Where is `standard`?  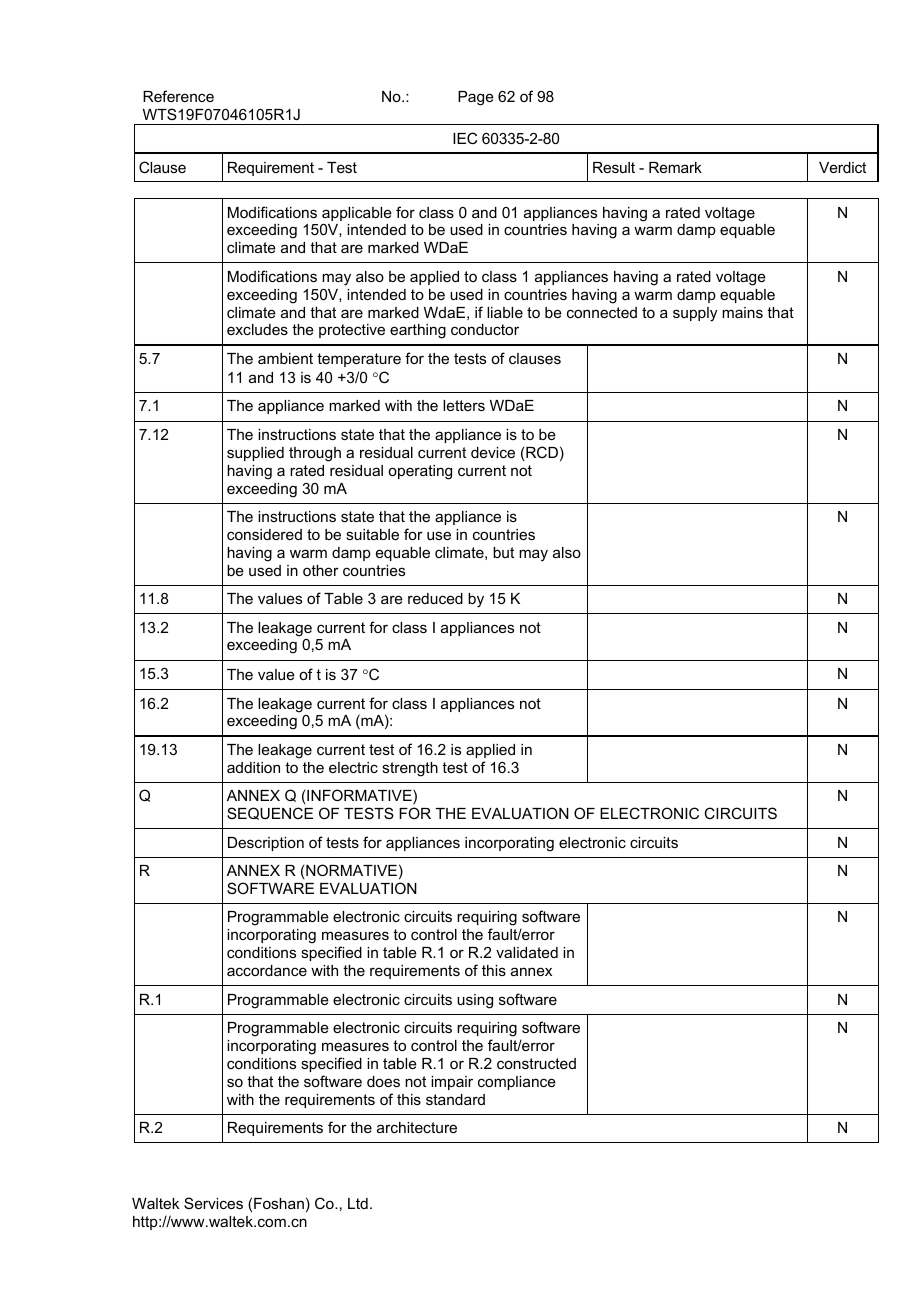 standard is located at coordinates (455, 1099).
